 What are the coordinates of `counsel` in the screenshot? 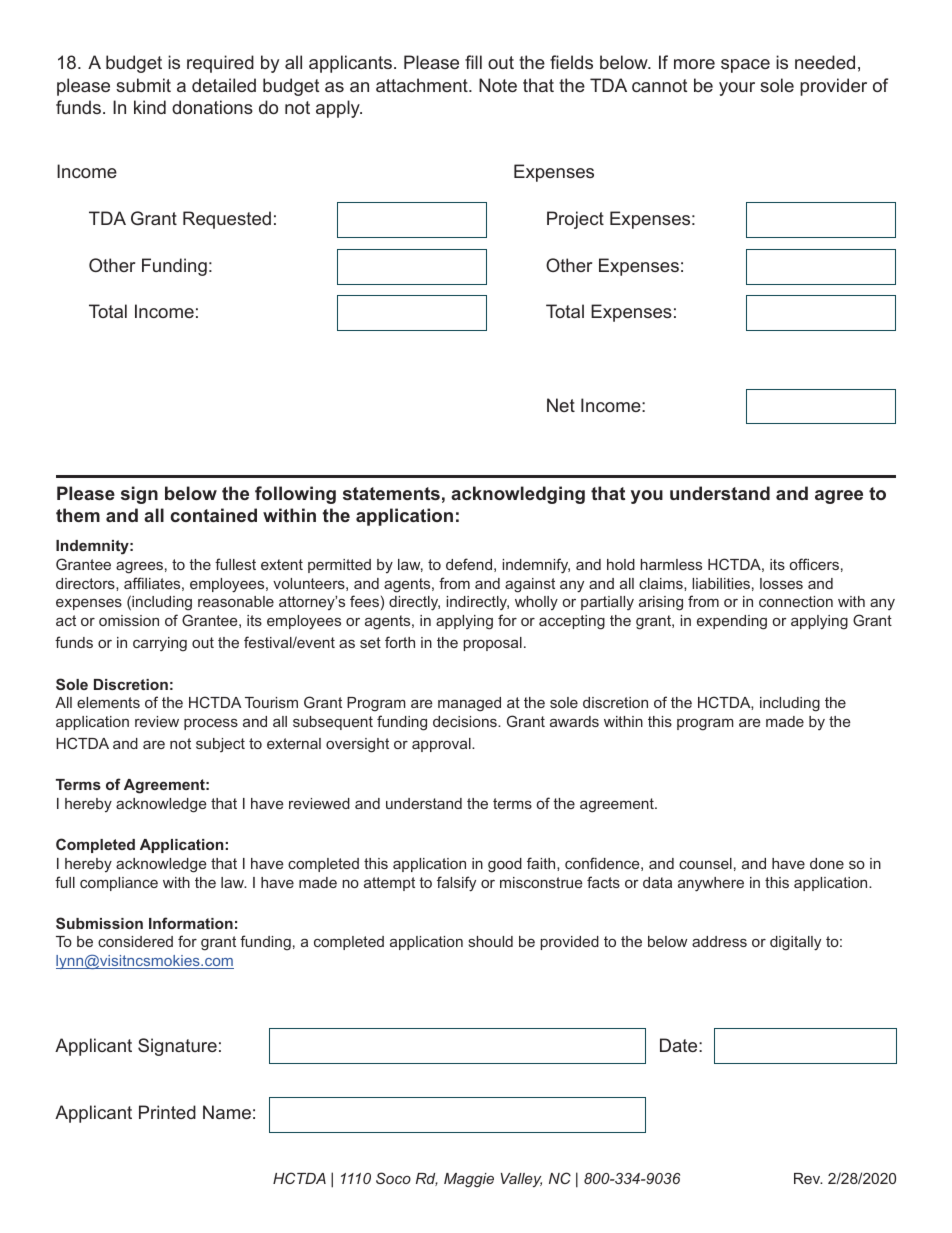 It's located at (705, 863).
